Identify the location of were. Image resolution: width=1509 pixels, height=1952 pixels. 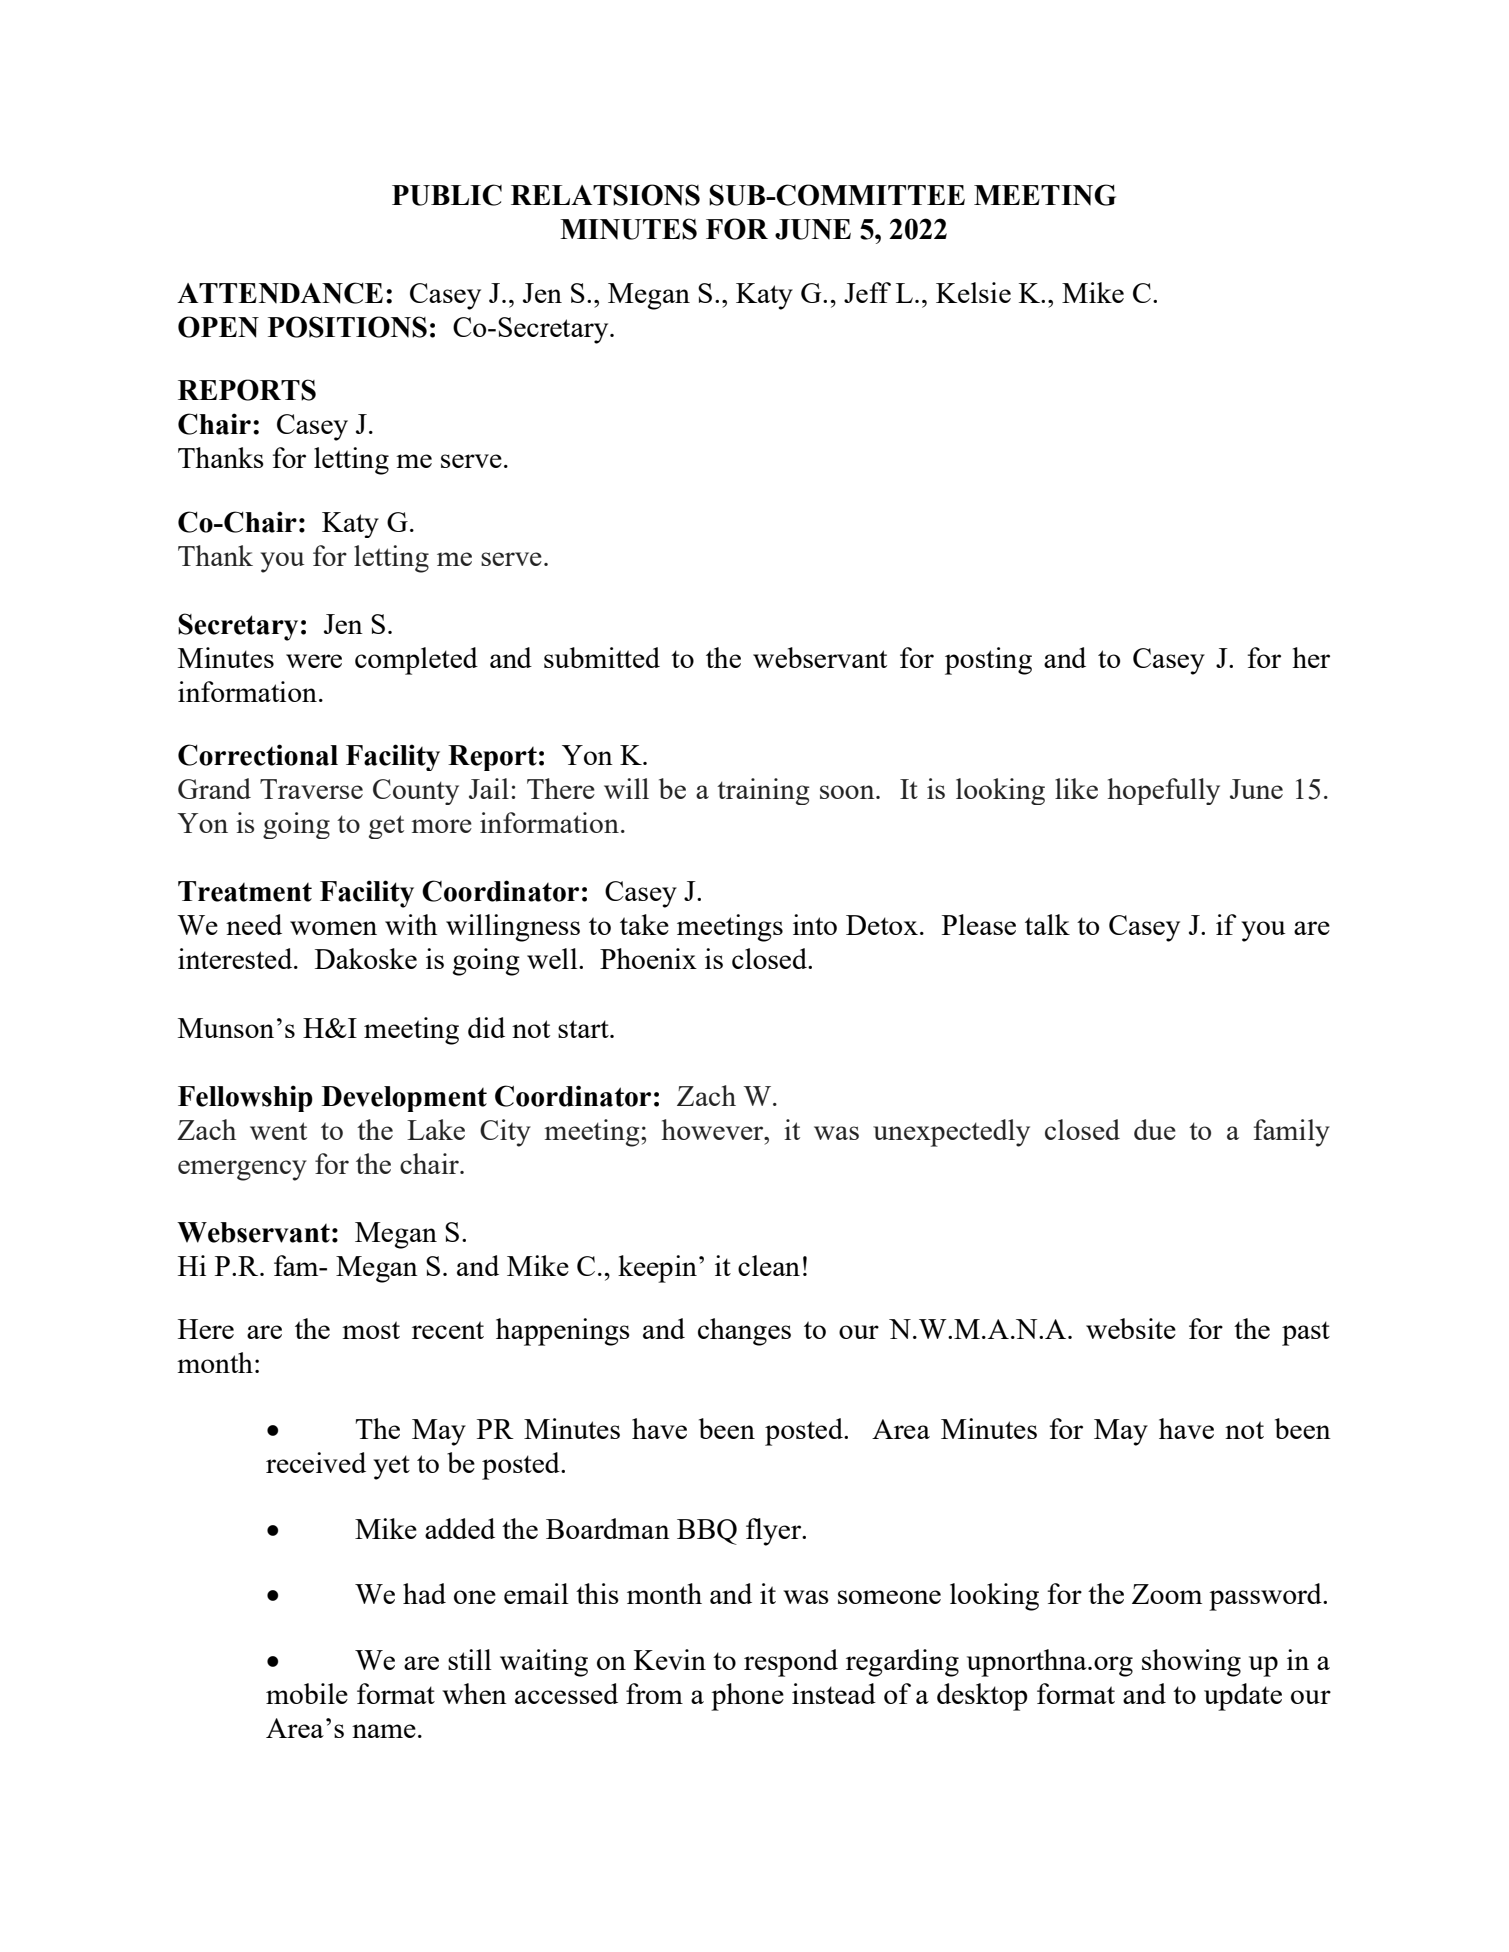
(314, 661).
